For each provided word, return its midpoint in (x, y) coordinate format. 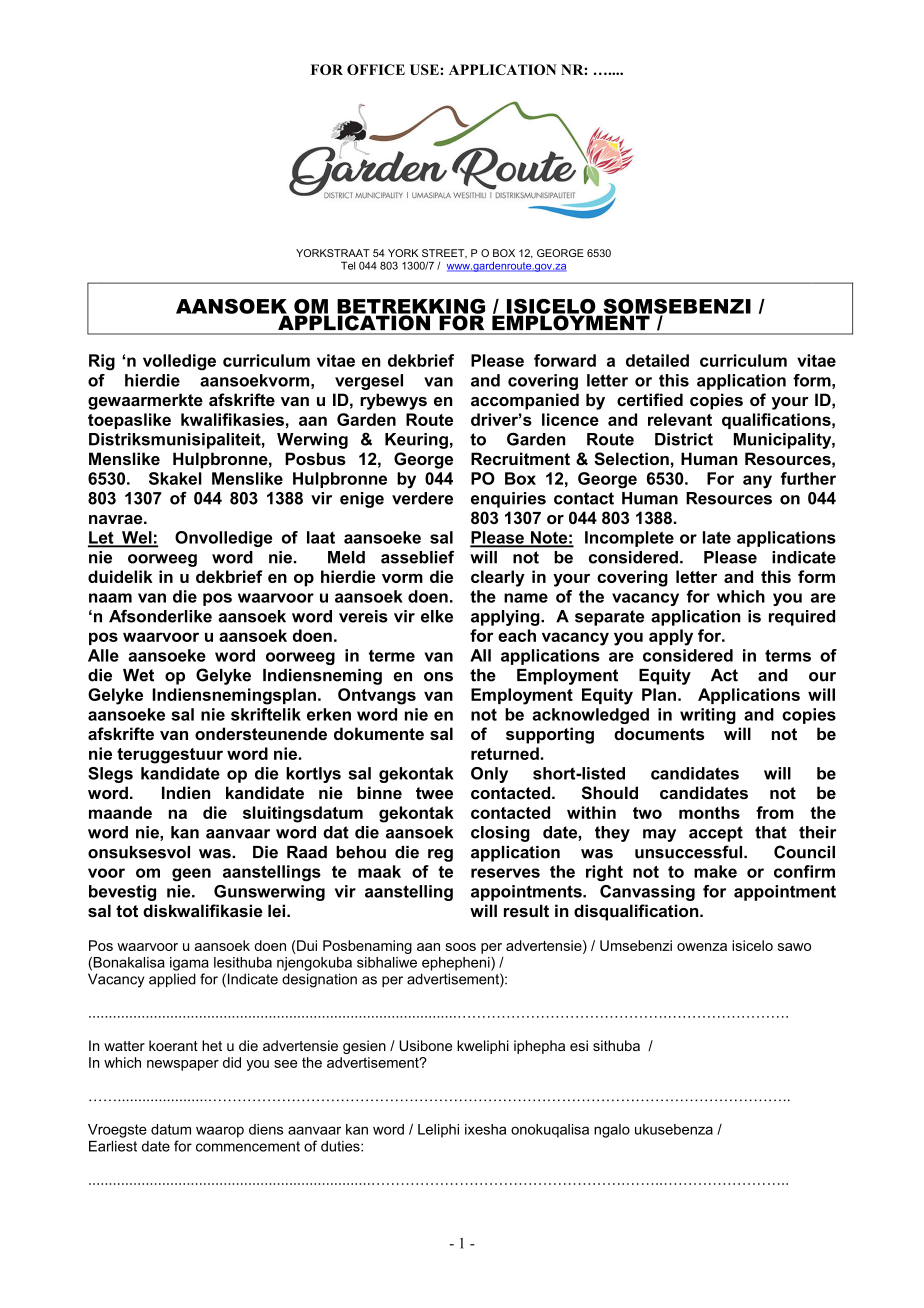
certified (650, 399)
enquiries (508, 500)
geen (191, 875)
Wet (138, 675)
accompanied (525, 401)
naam (110, 598)
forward (565, 360)
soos (461, 947)
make (715, 871)
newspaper (183, 1065)
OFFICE (376, 69)
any (757, 482)
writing (708, 716)
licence (570, 419)
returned (505, 753)
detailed (657, 360)
